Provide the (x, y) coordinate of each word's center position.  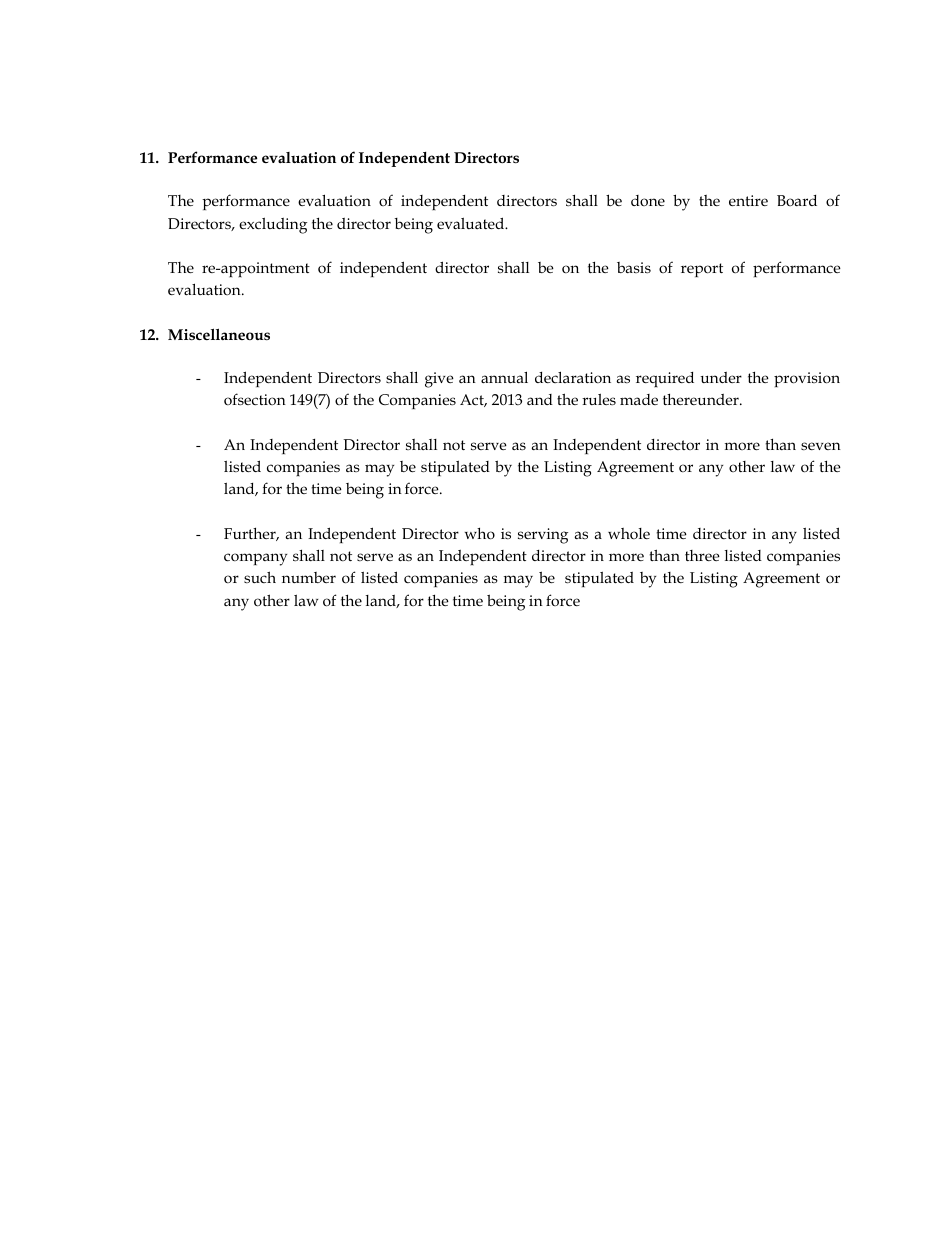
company (255, 559)
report (702, 270)
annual (504, 377)
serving (543, 536)
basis (634, 267)
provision (807, 379)
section (261, 399)
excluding (273, 226)
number (309, 577)
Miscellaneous (219, 334)
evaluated (472, 223)
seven (821, 446)
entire (748, 200)
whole (629, 534)
